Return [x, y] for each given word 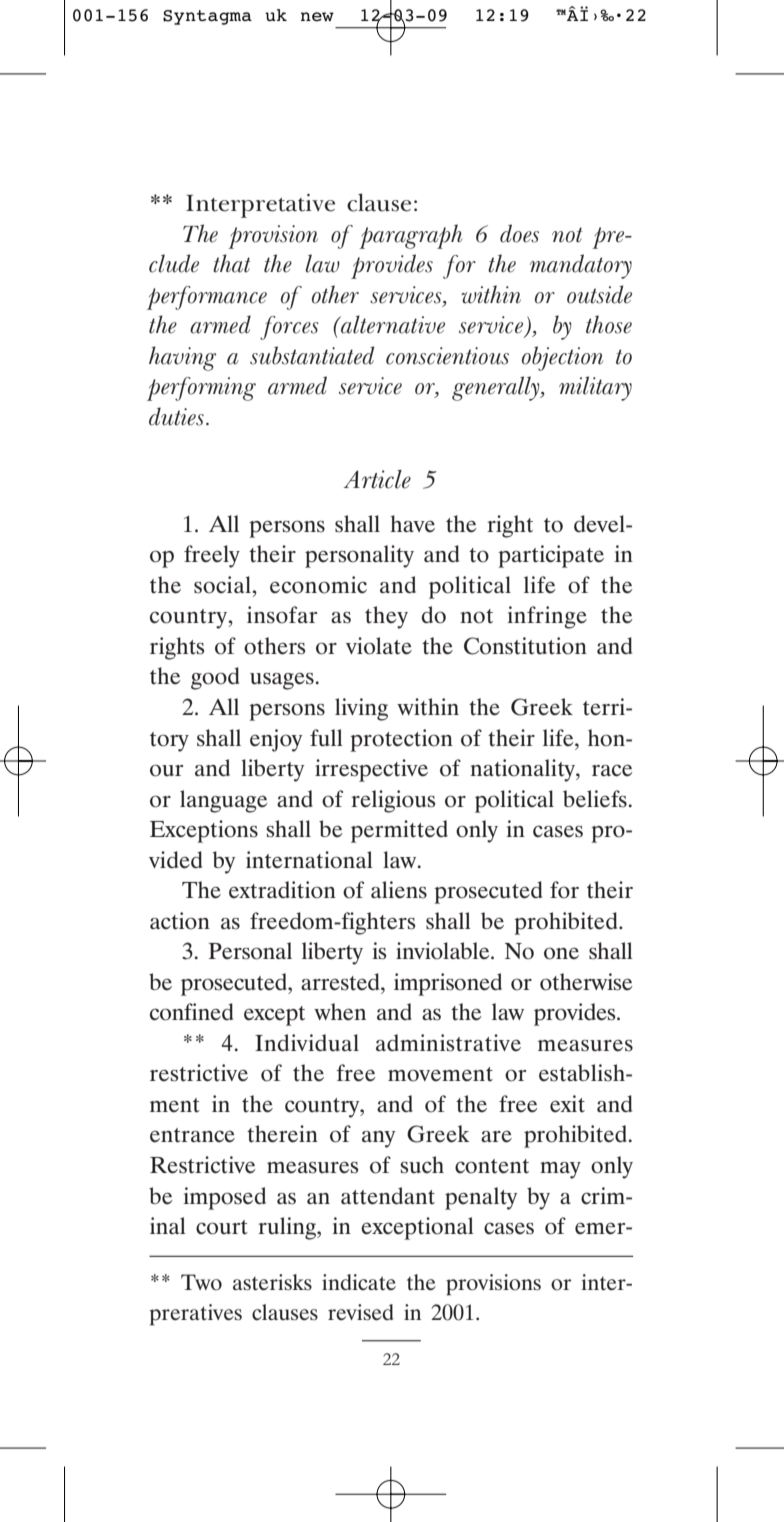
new [317, 17]
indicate [359, 1282]
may [560, 1170]
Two [201, 1282]
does [519, 233]
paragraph [411, 236]
